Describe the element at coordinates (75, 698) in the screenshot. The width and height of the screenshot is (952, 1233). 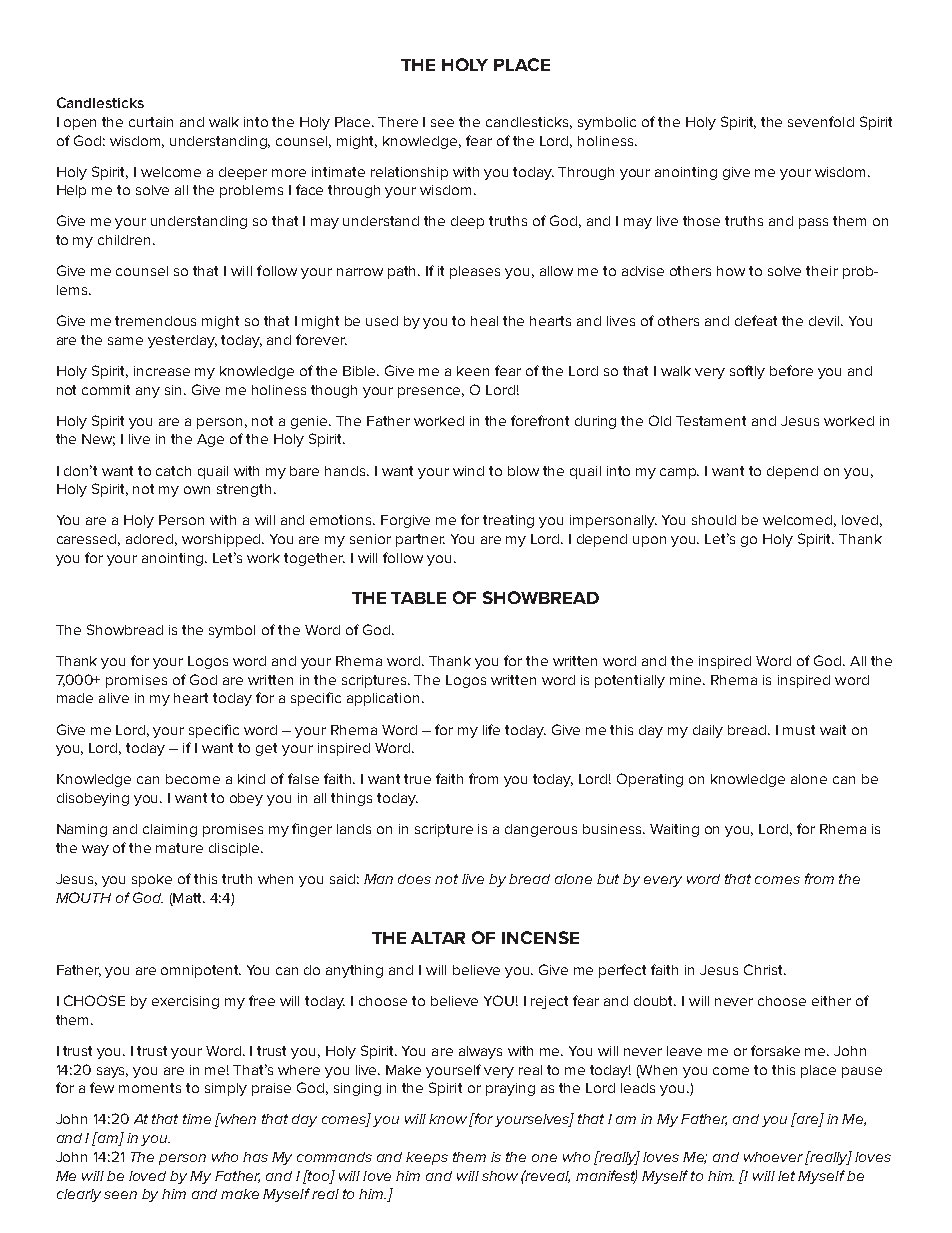
I see `made` at that location.
